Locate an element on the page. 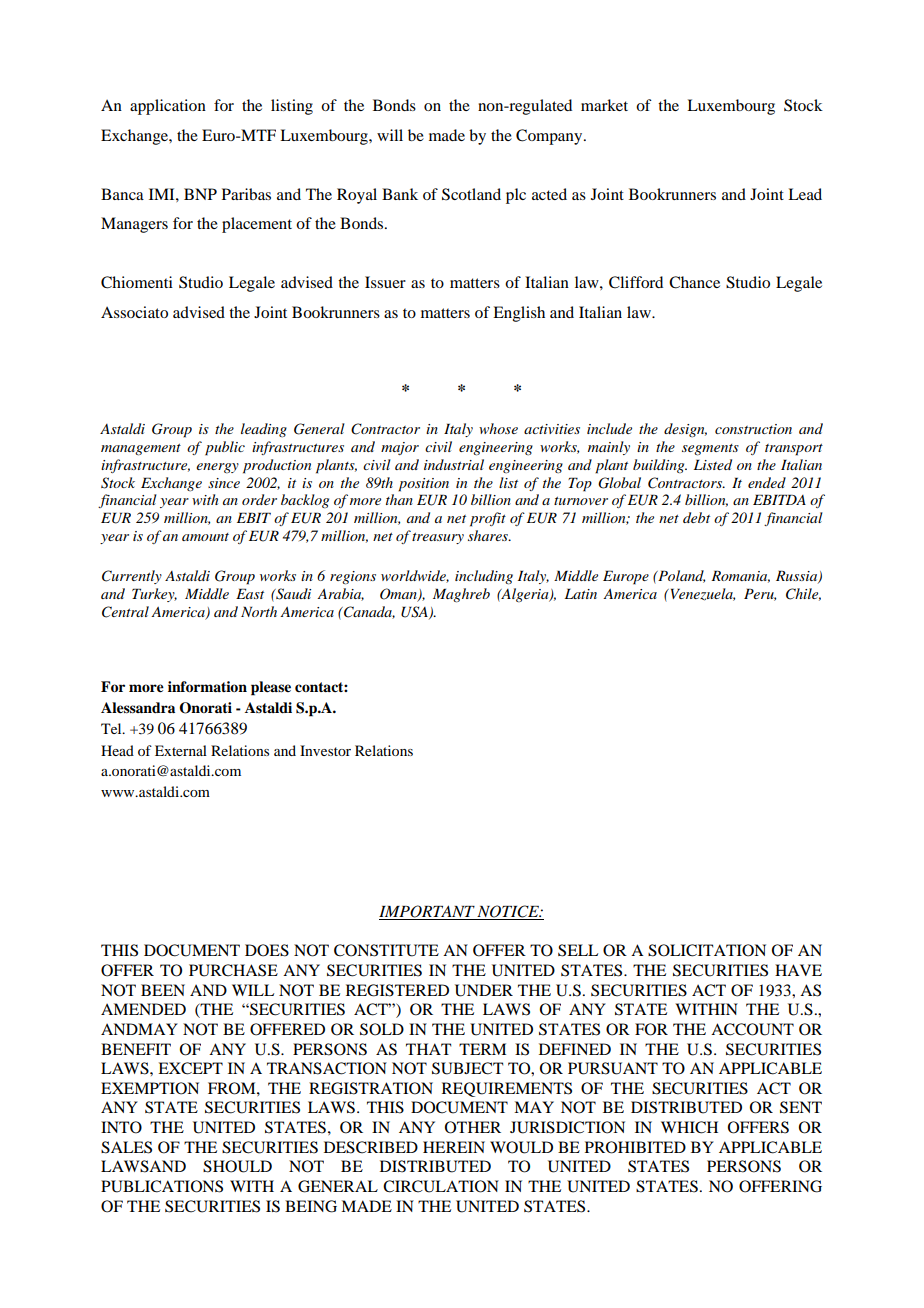 The image size is (924, 1308). USA is located at coordinates (415, 612).
